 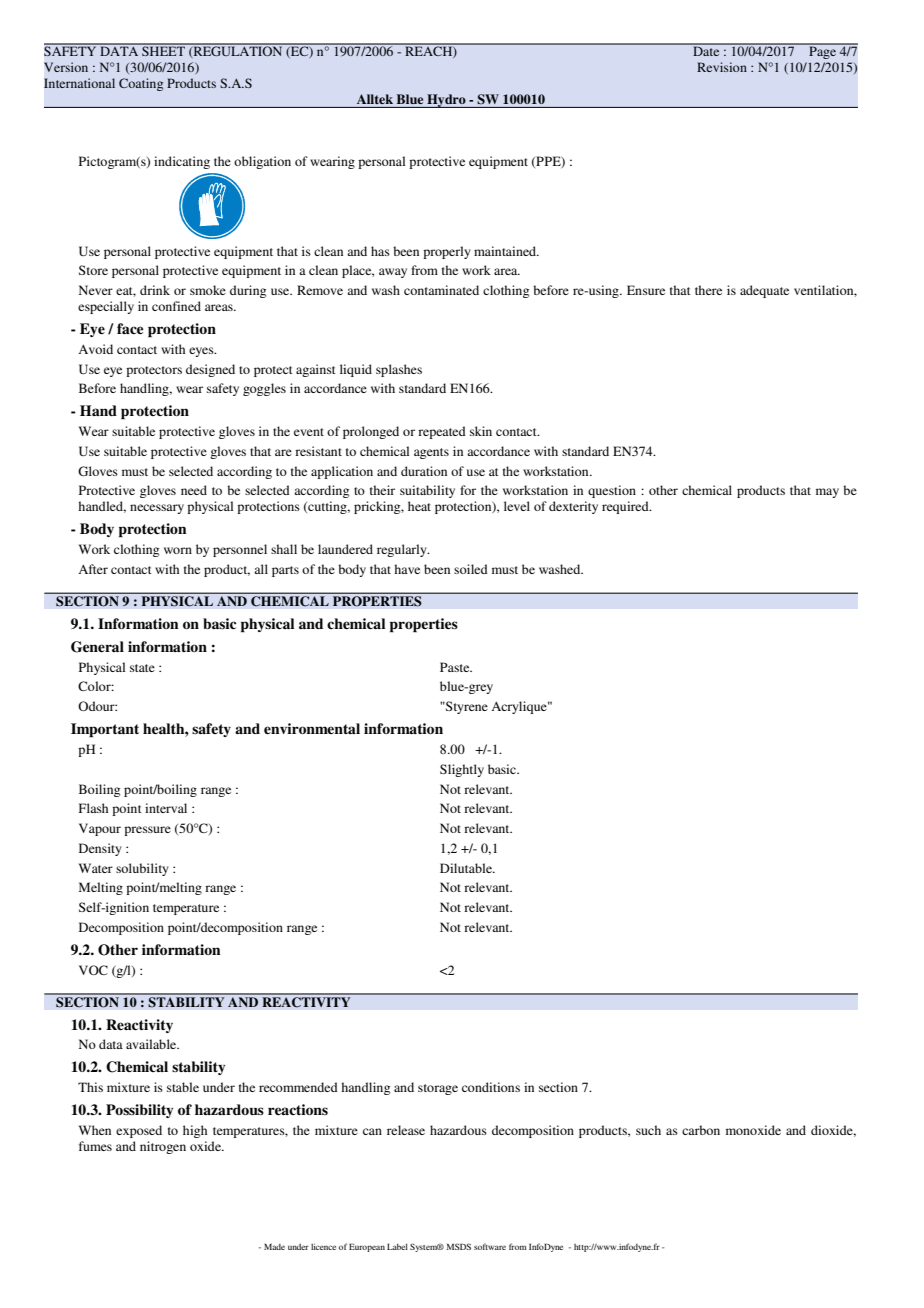 What do you see at coordinates (722, 67) in the screenshot?
I see `Revision` at bounding box center [722, 67].
